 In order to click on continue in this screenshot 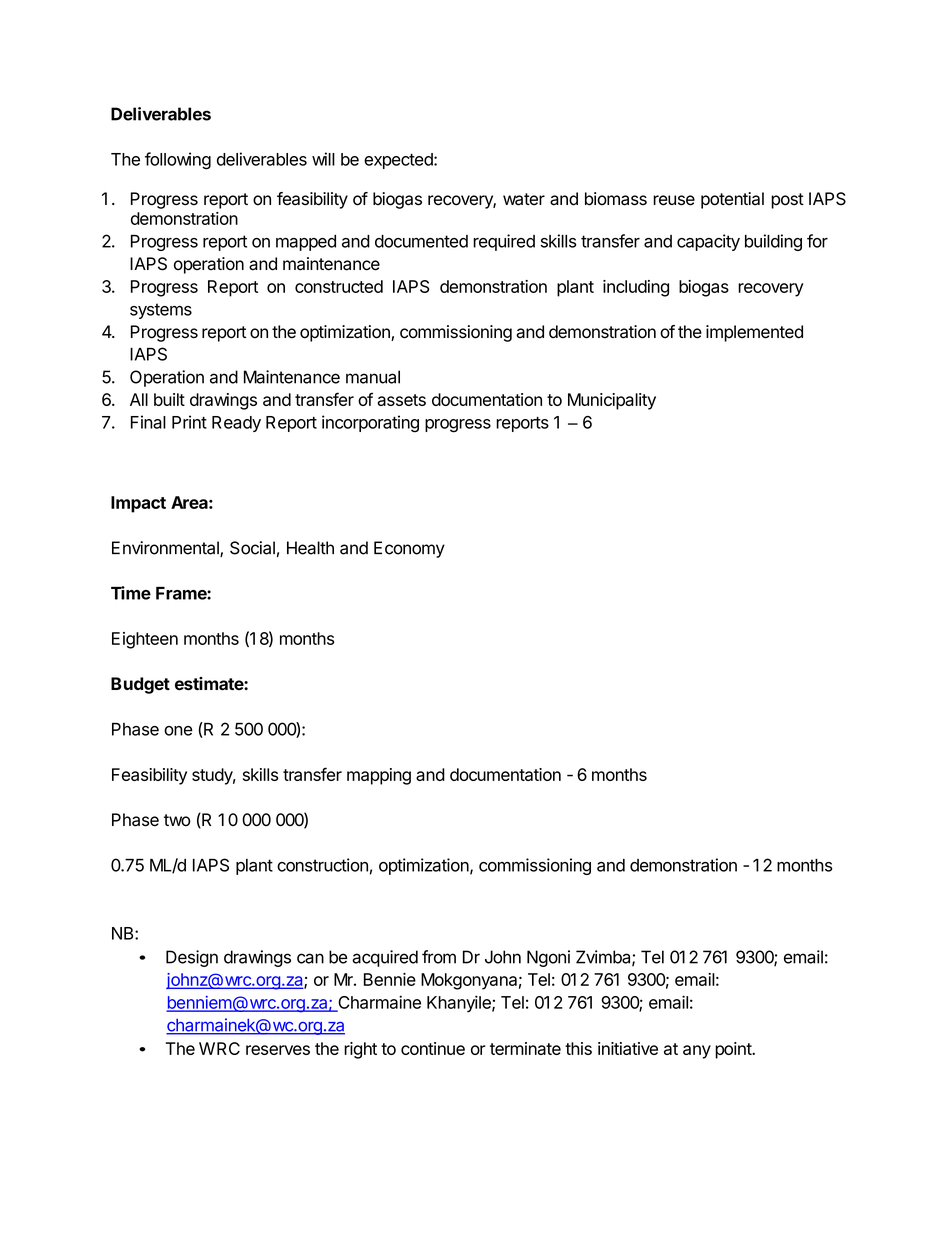, I will do `click(433, 1048)`.
